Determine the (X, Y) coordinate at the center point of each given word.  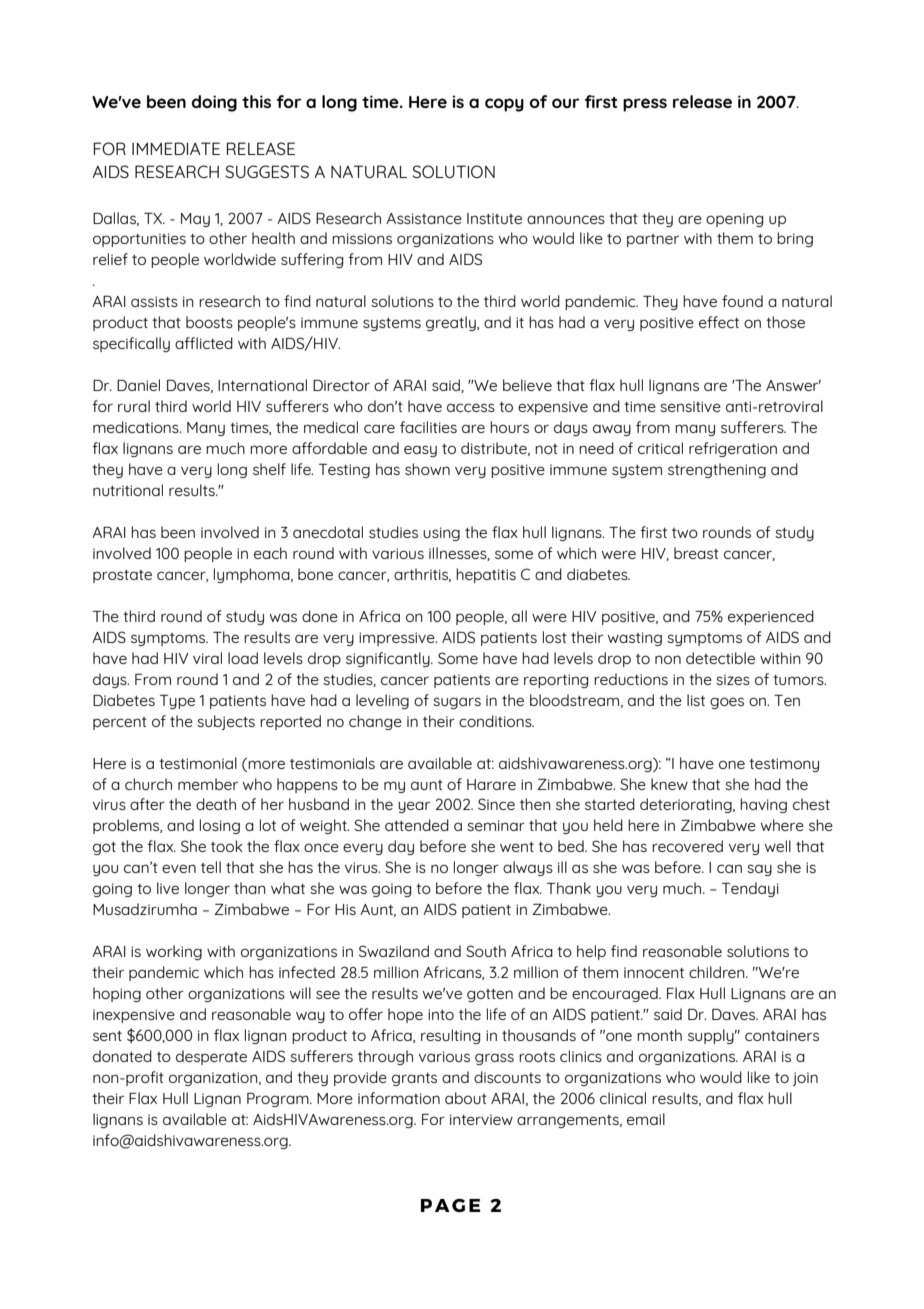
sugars (457, 703)
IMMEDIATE (176, 148)
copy (504, 105)
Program (279, 1100)
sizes (733, 679)
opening (734, 220)
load (243, 658)
